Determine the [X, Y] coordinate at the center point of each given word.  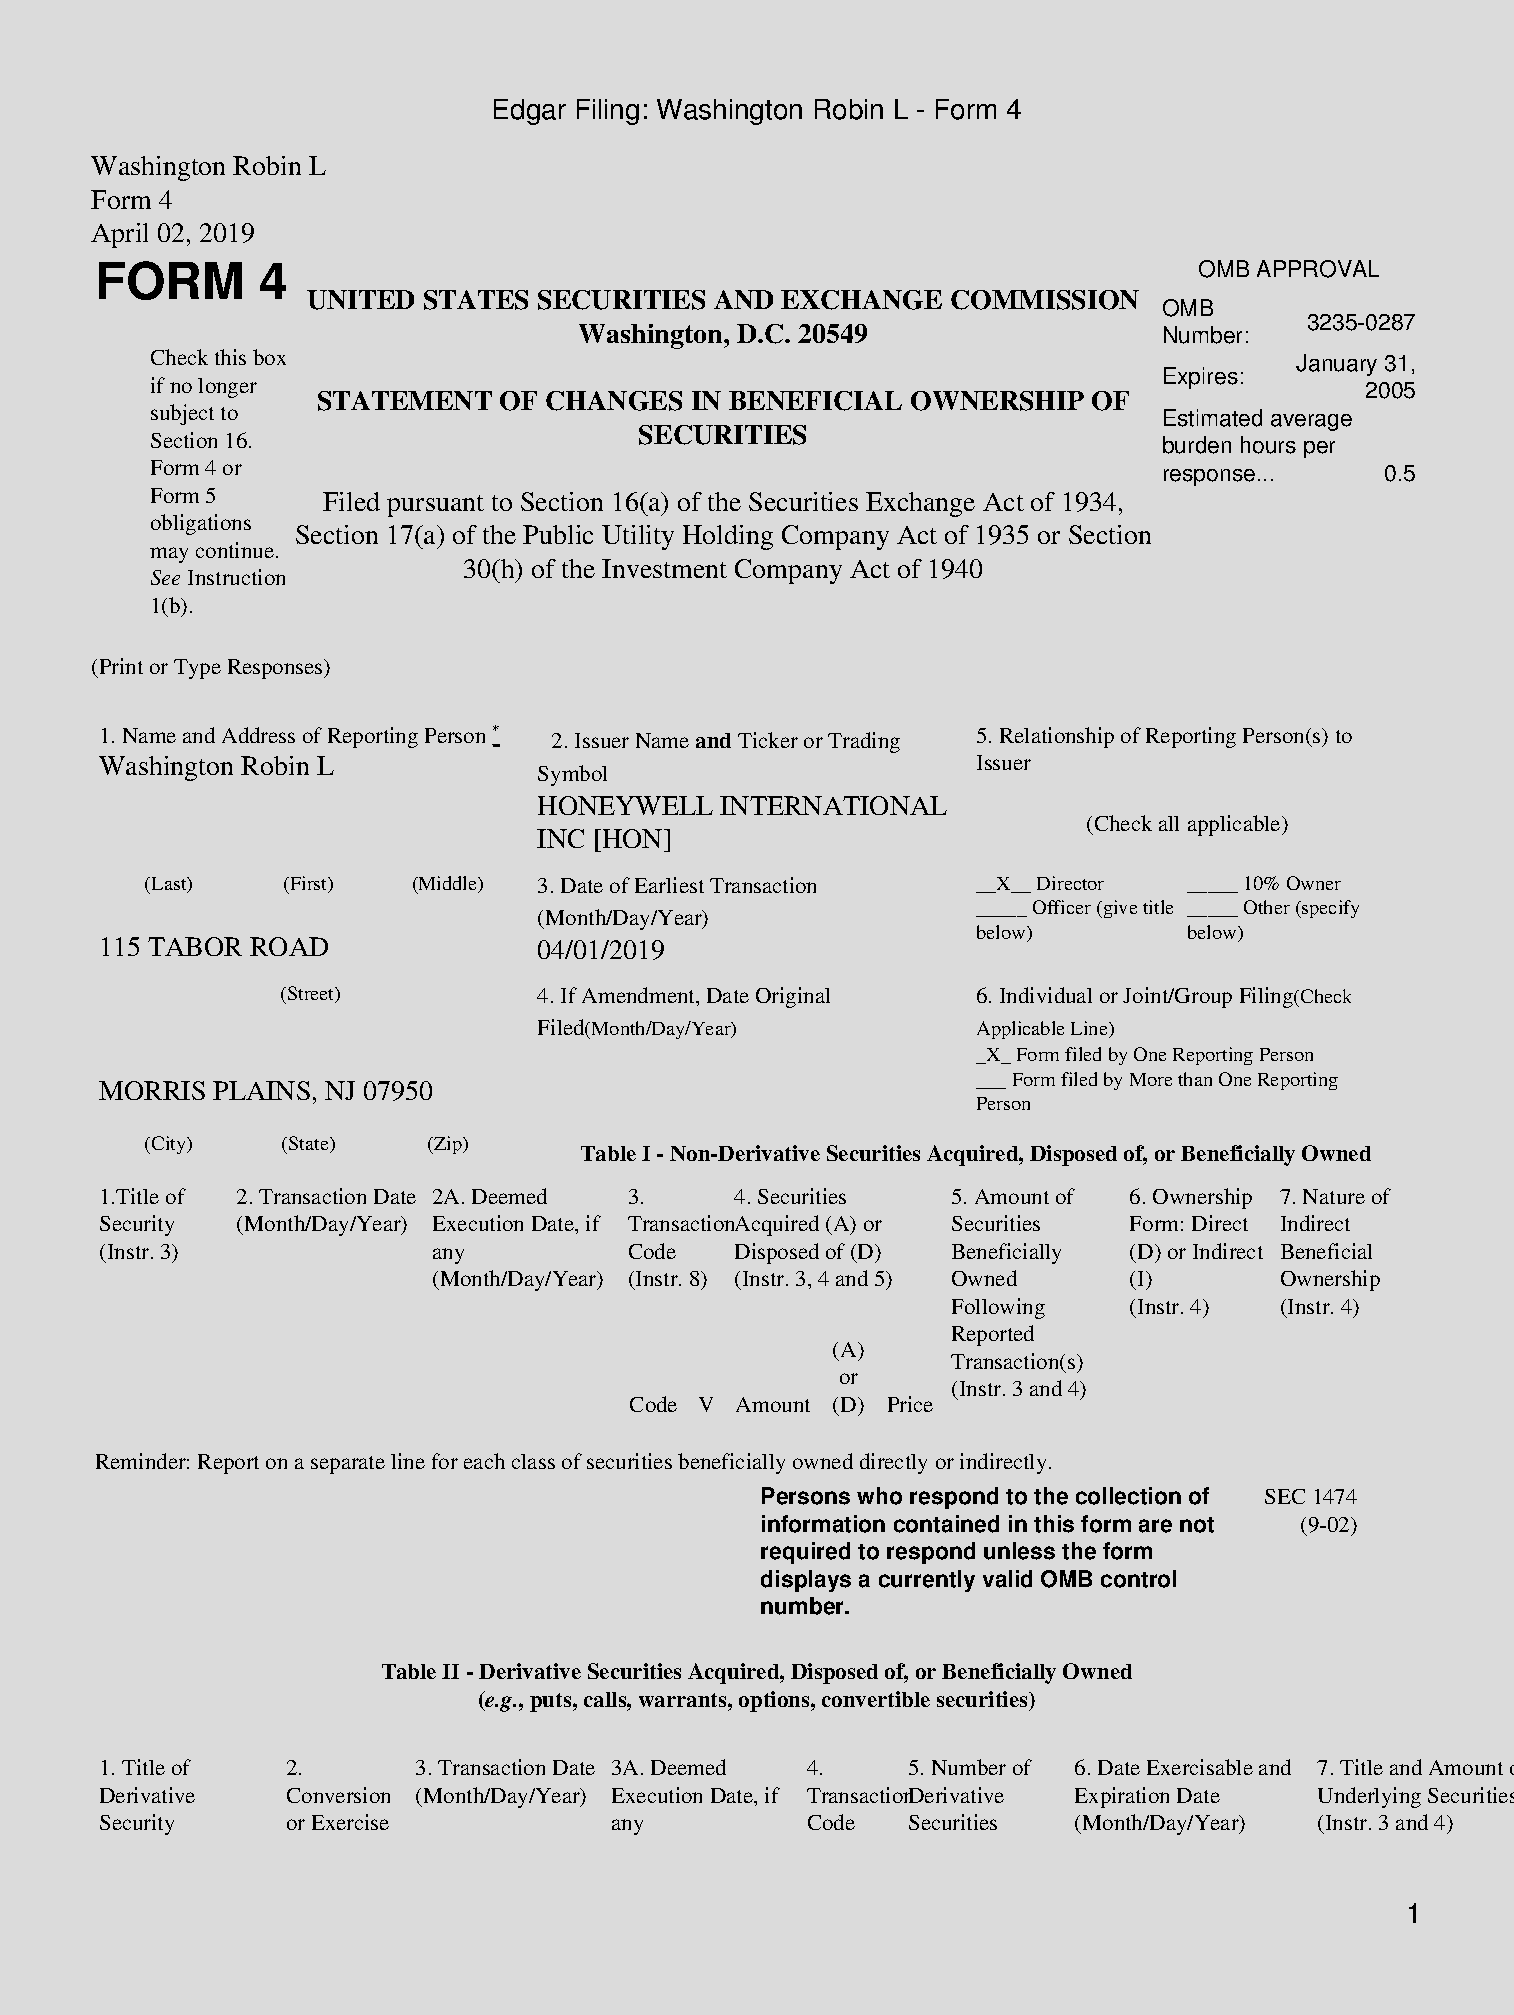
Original [793, 997]
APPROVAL [1318, 269]
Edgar [530, 112]
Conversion [338, 1795]
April [119, 235]
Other [1267, 907]
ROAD [289, 946]
